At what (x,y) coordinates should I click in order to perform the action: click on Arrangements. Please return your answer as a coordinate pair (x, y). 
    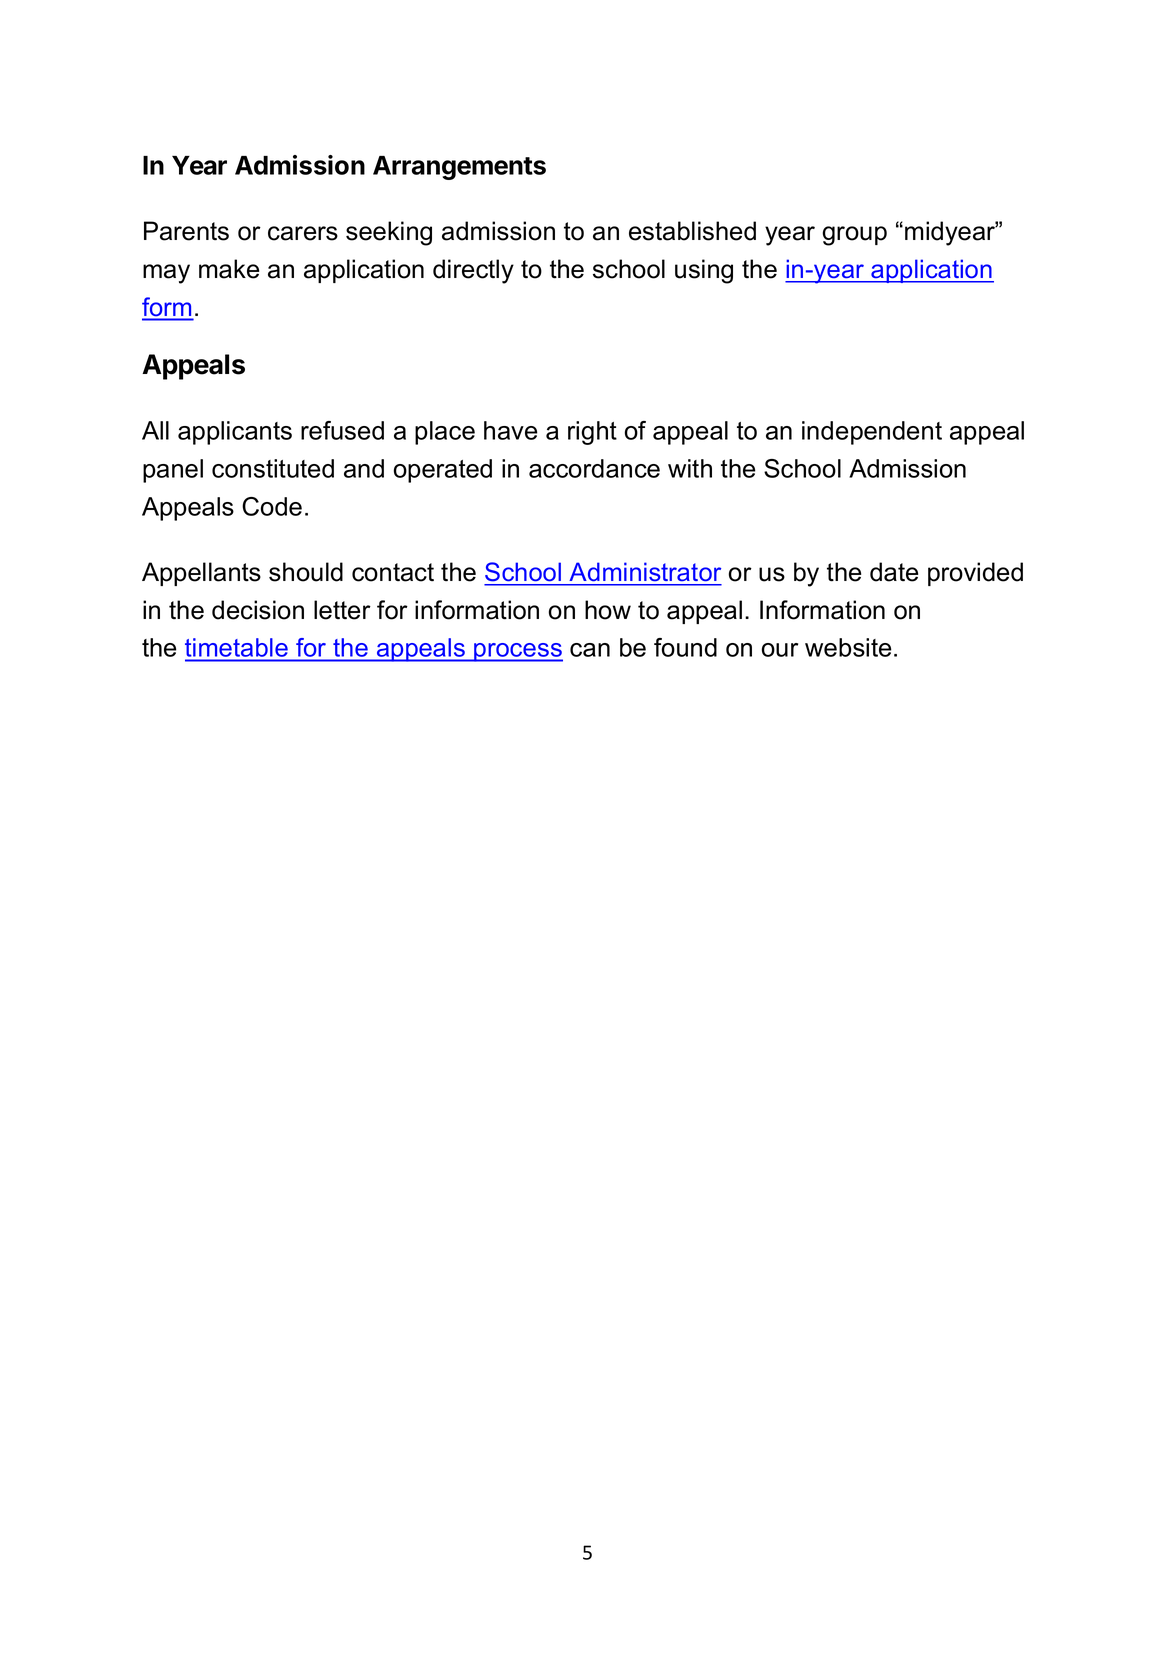
    Looking at the image, I should click on (459, 168).
